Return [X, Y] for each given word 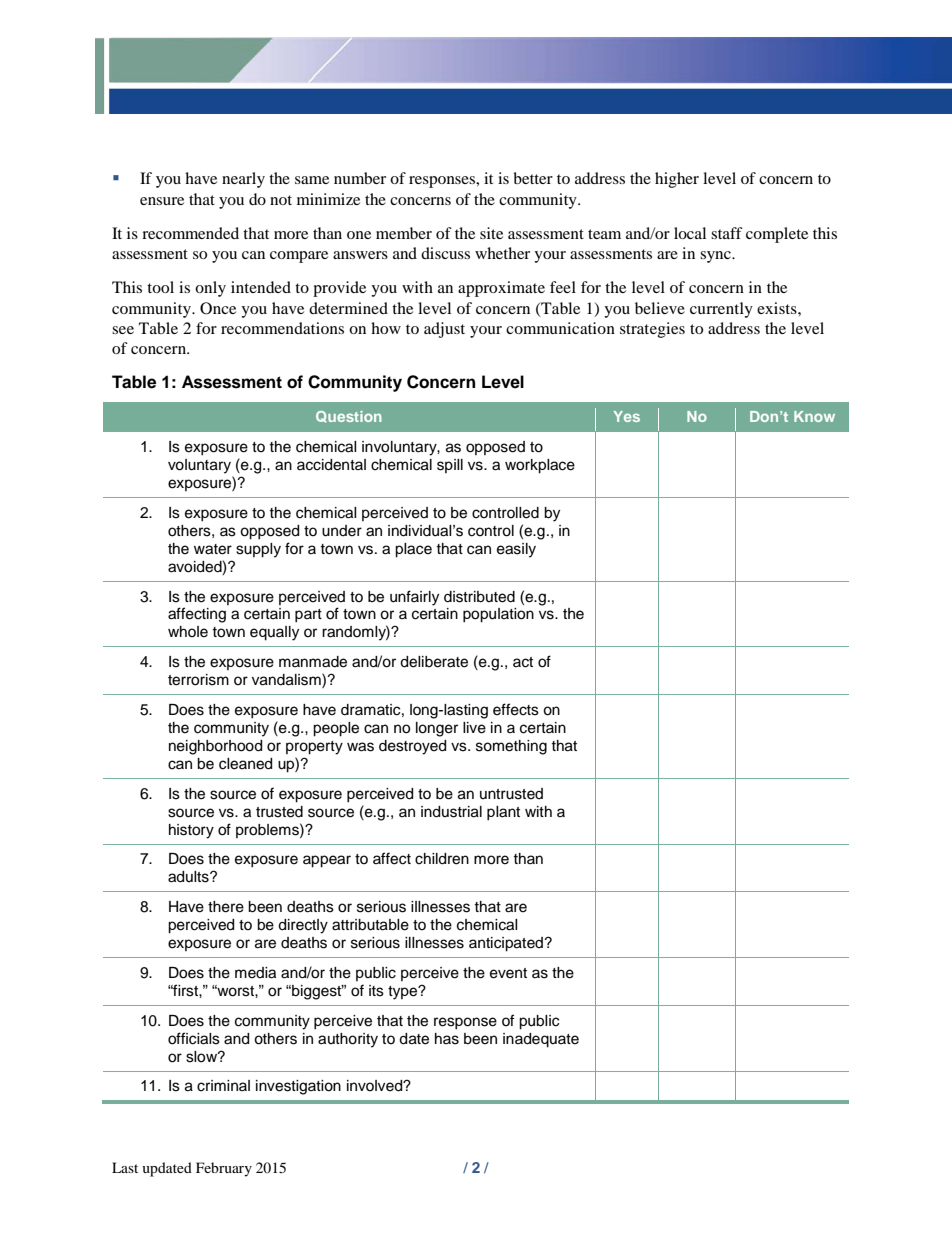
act [523, 662]
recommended [190, 233]
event [508, 973]
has [447, 1039]
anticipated [507, 944]
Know [814, 416]
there [226, 907]
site [491, 233]
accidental [331, 465]
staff [727, 233]
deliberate [434, 662]
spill [450, 466]
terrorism [198, 680]
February [224, 1169]
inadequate [541, 1040]
